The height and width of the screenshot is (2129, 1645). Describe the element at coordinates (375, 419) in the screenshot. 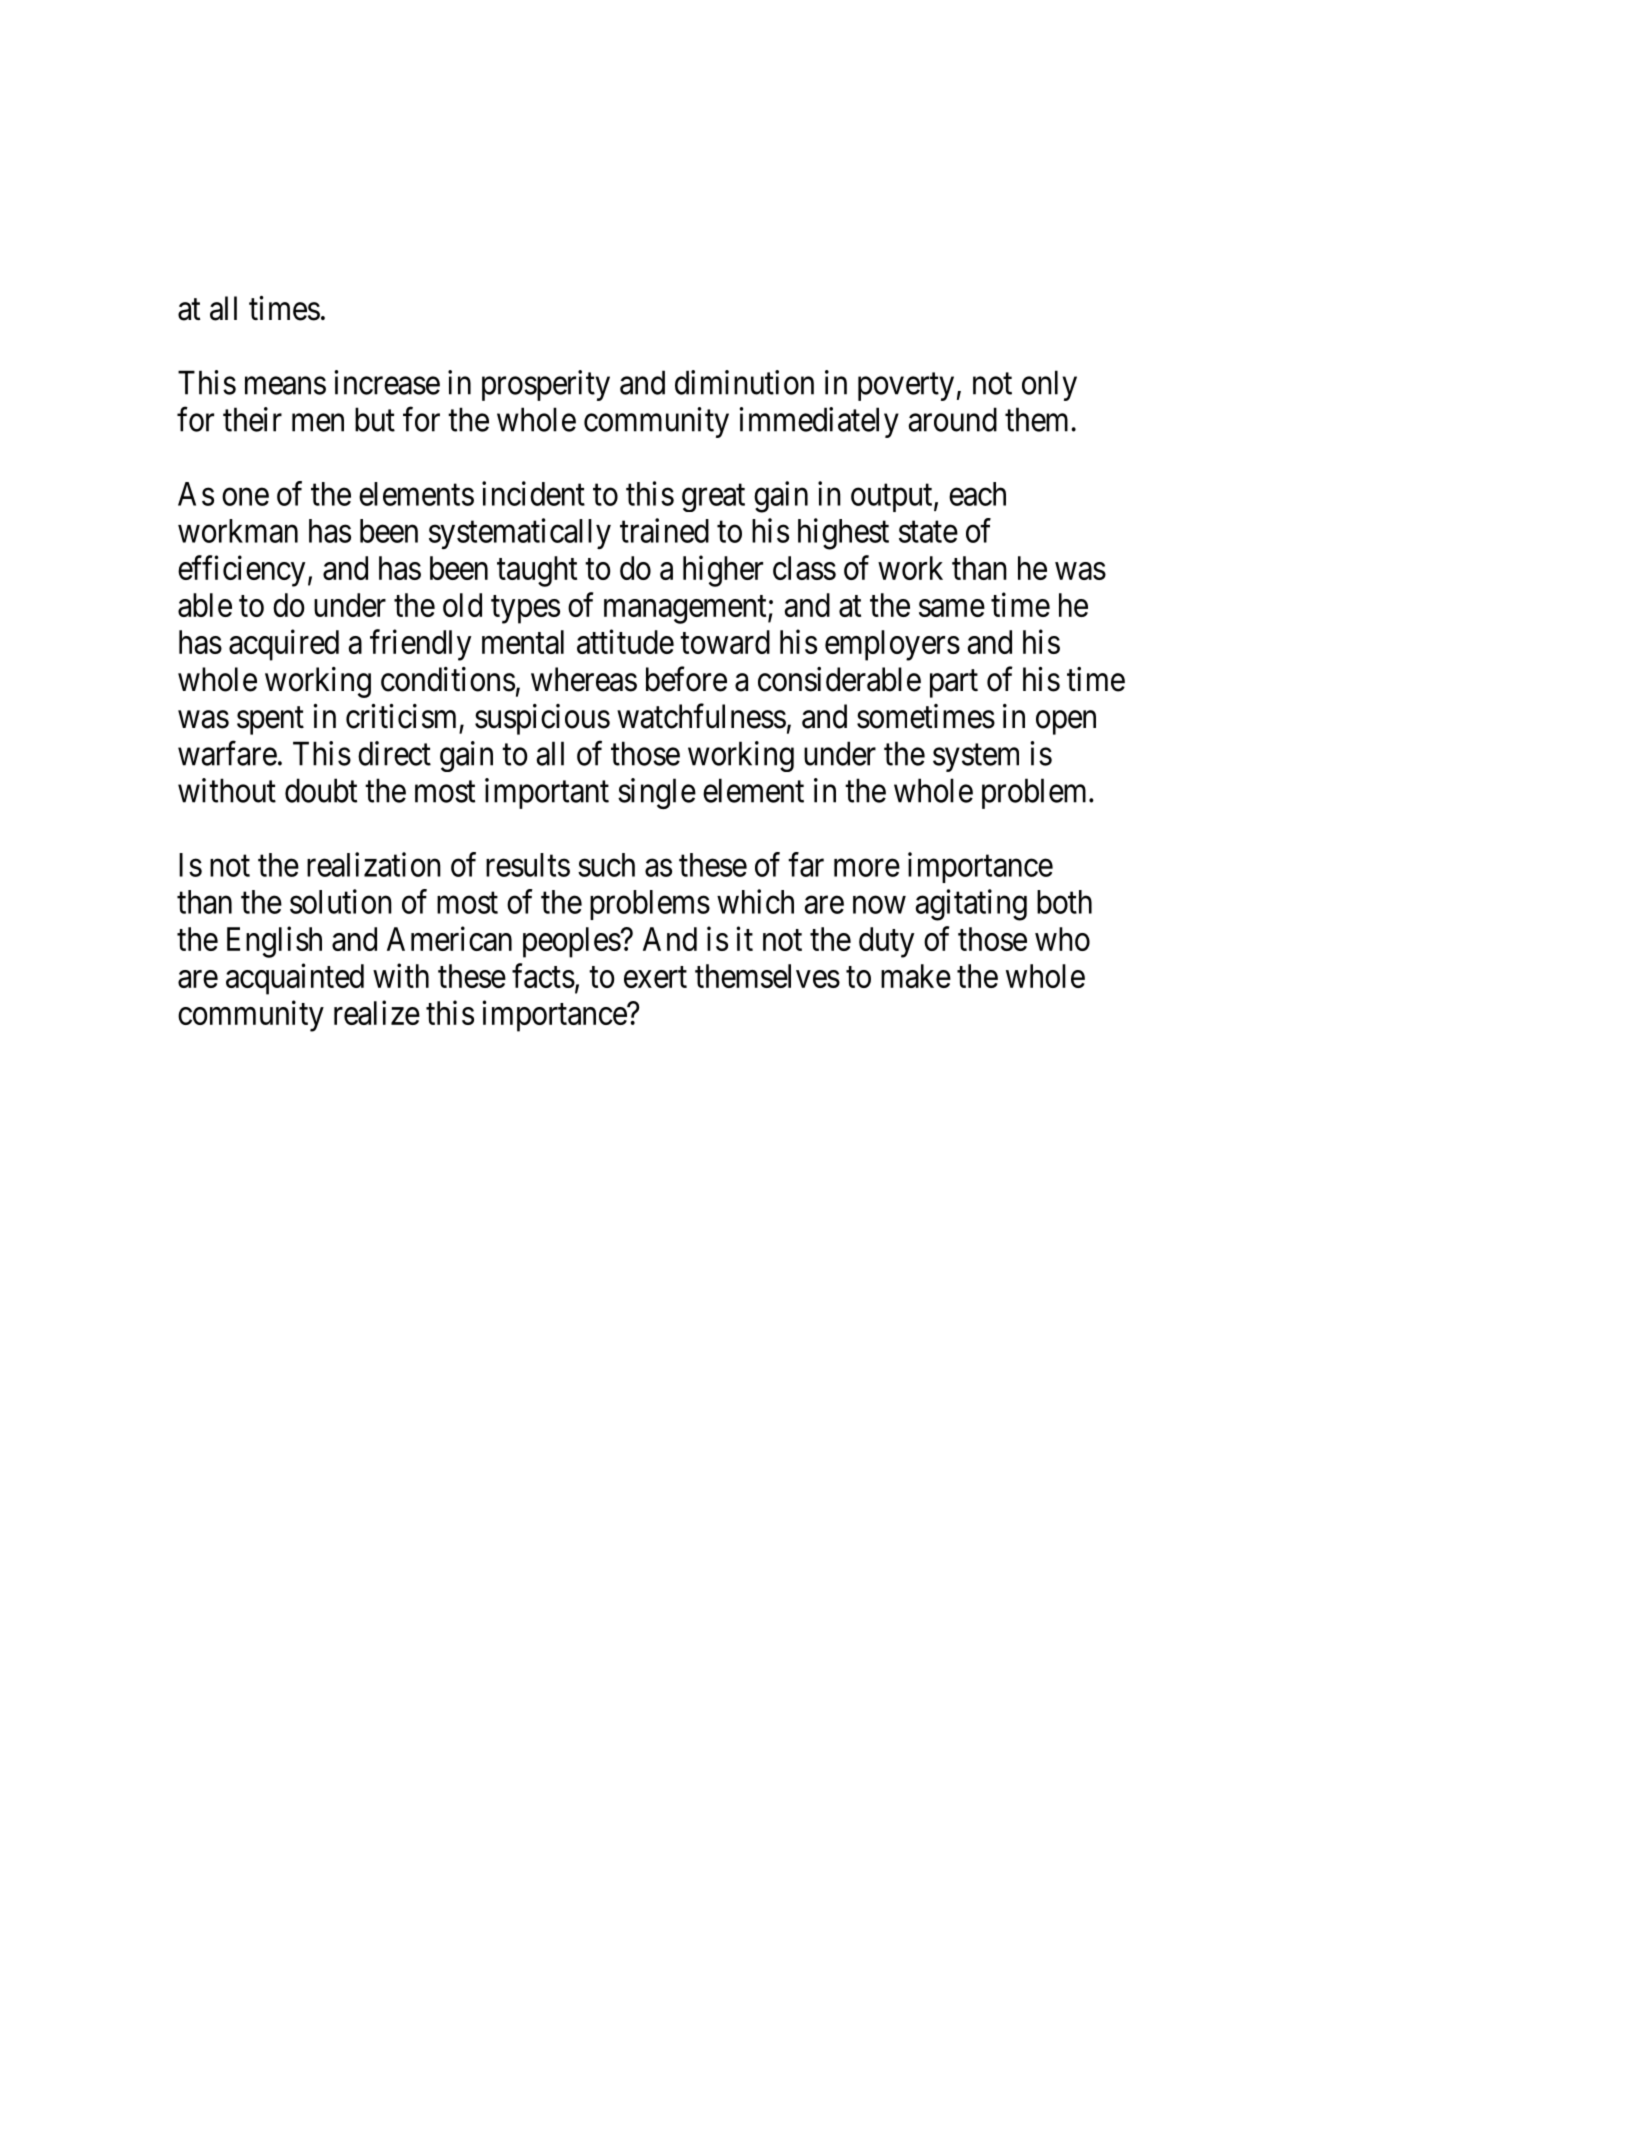

I see `but` at that location.
